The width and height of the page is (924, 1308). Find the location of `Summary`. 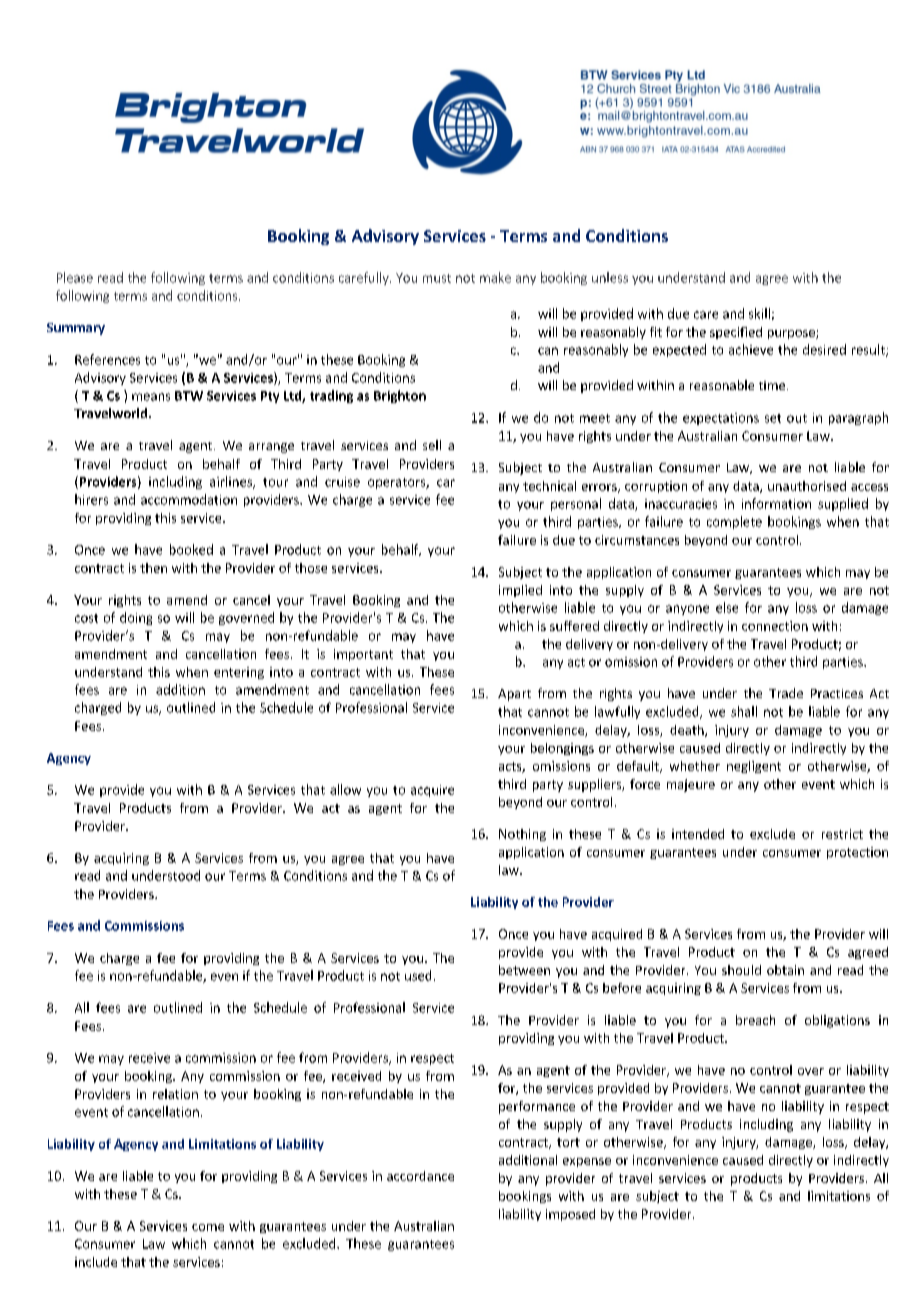

Summary is located at coordinates (76, 329).
